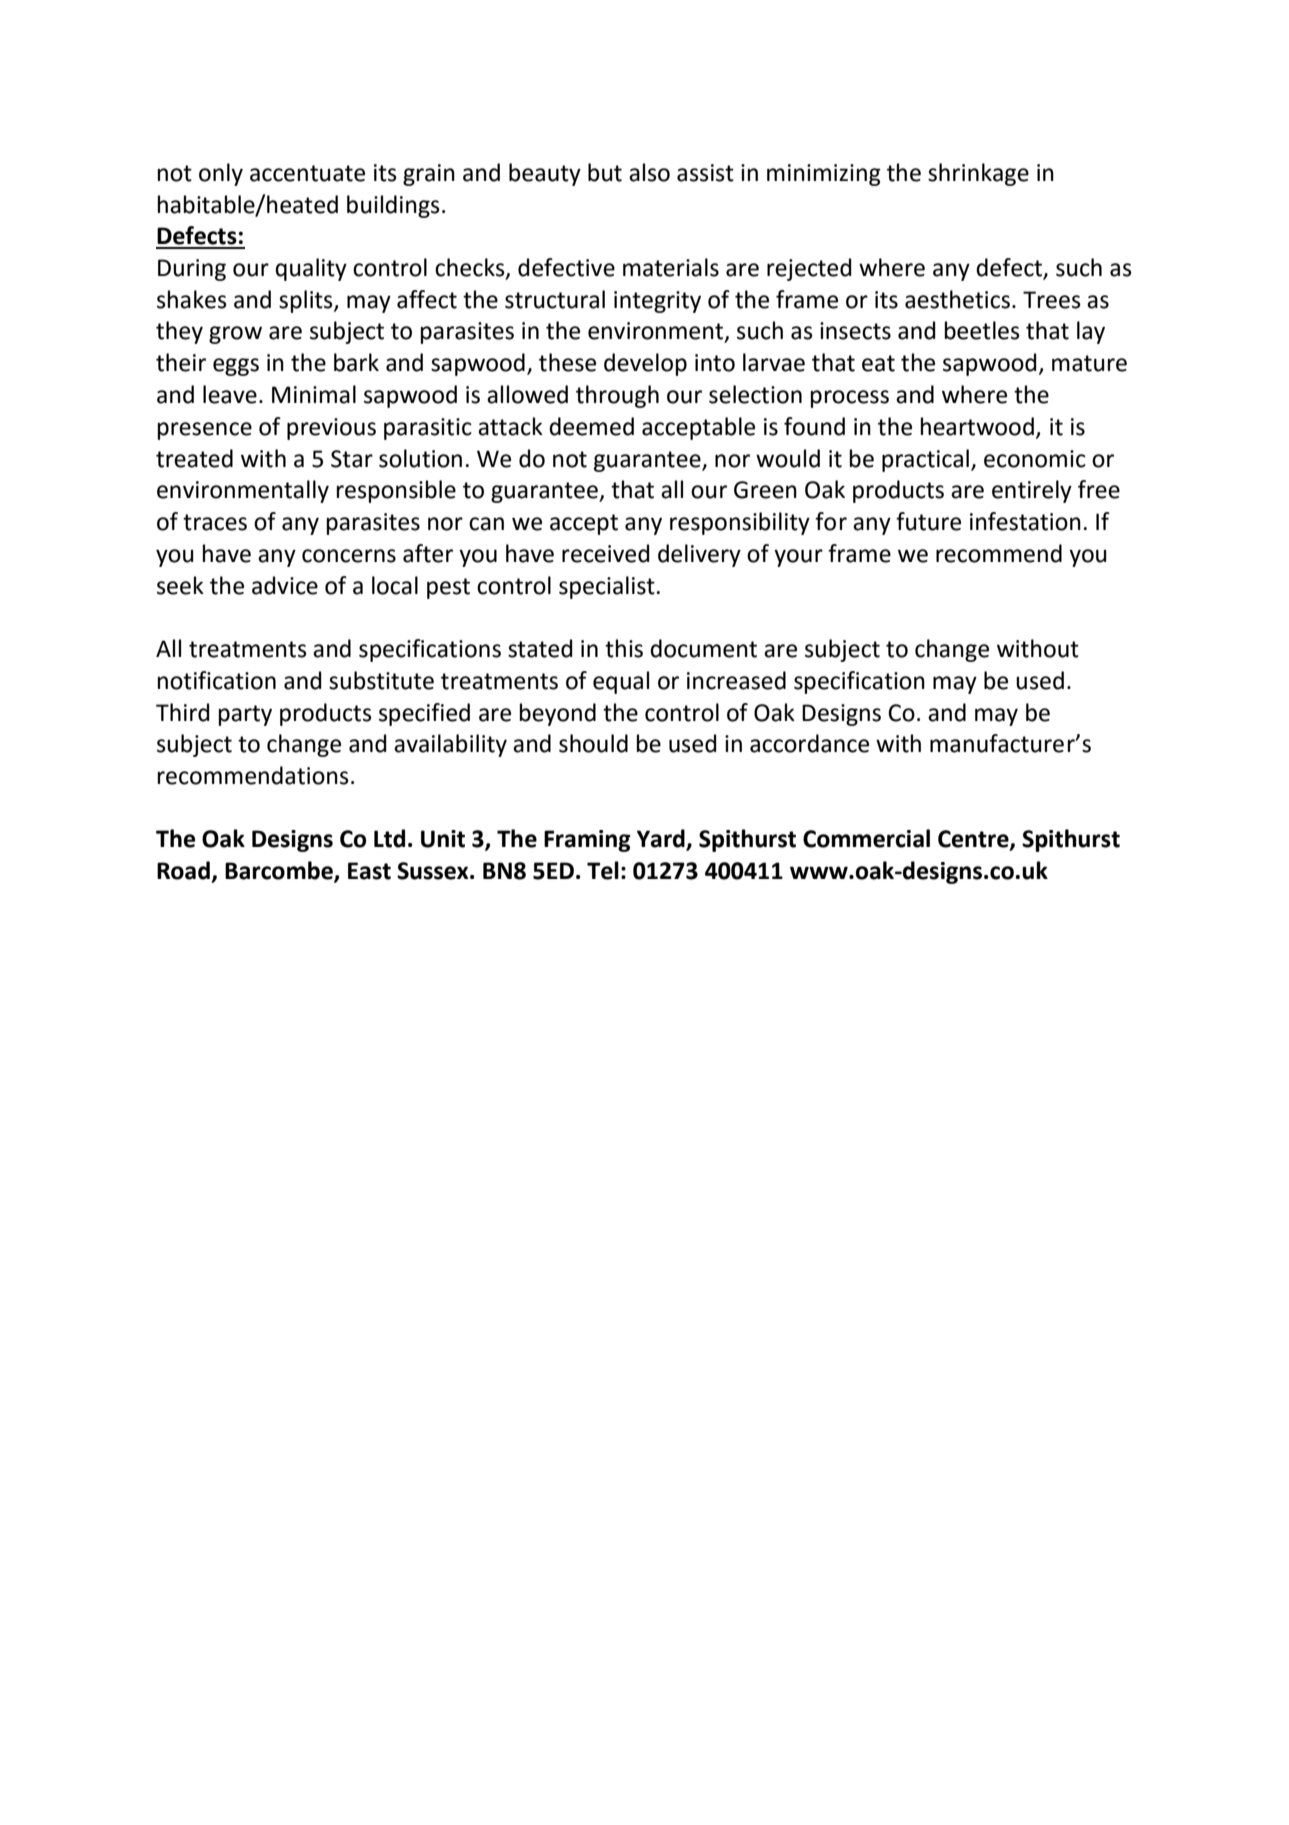 This document has height=1825, width=1289. I want to click on traces, so click(215, 522).
